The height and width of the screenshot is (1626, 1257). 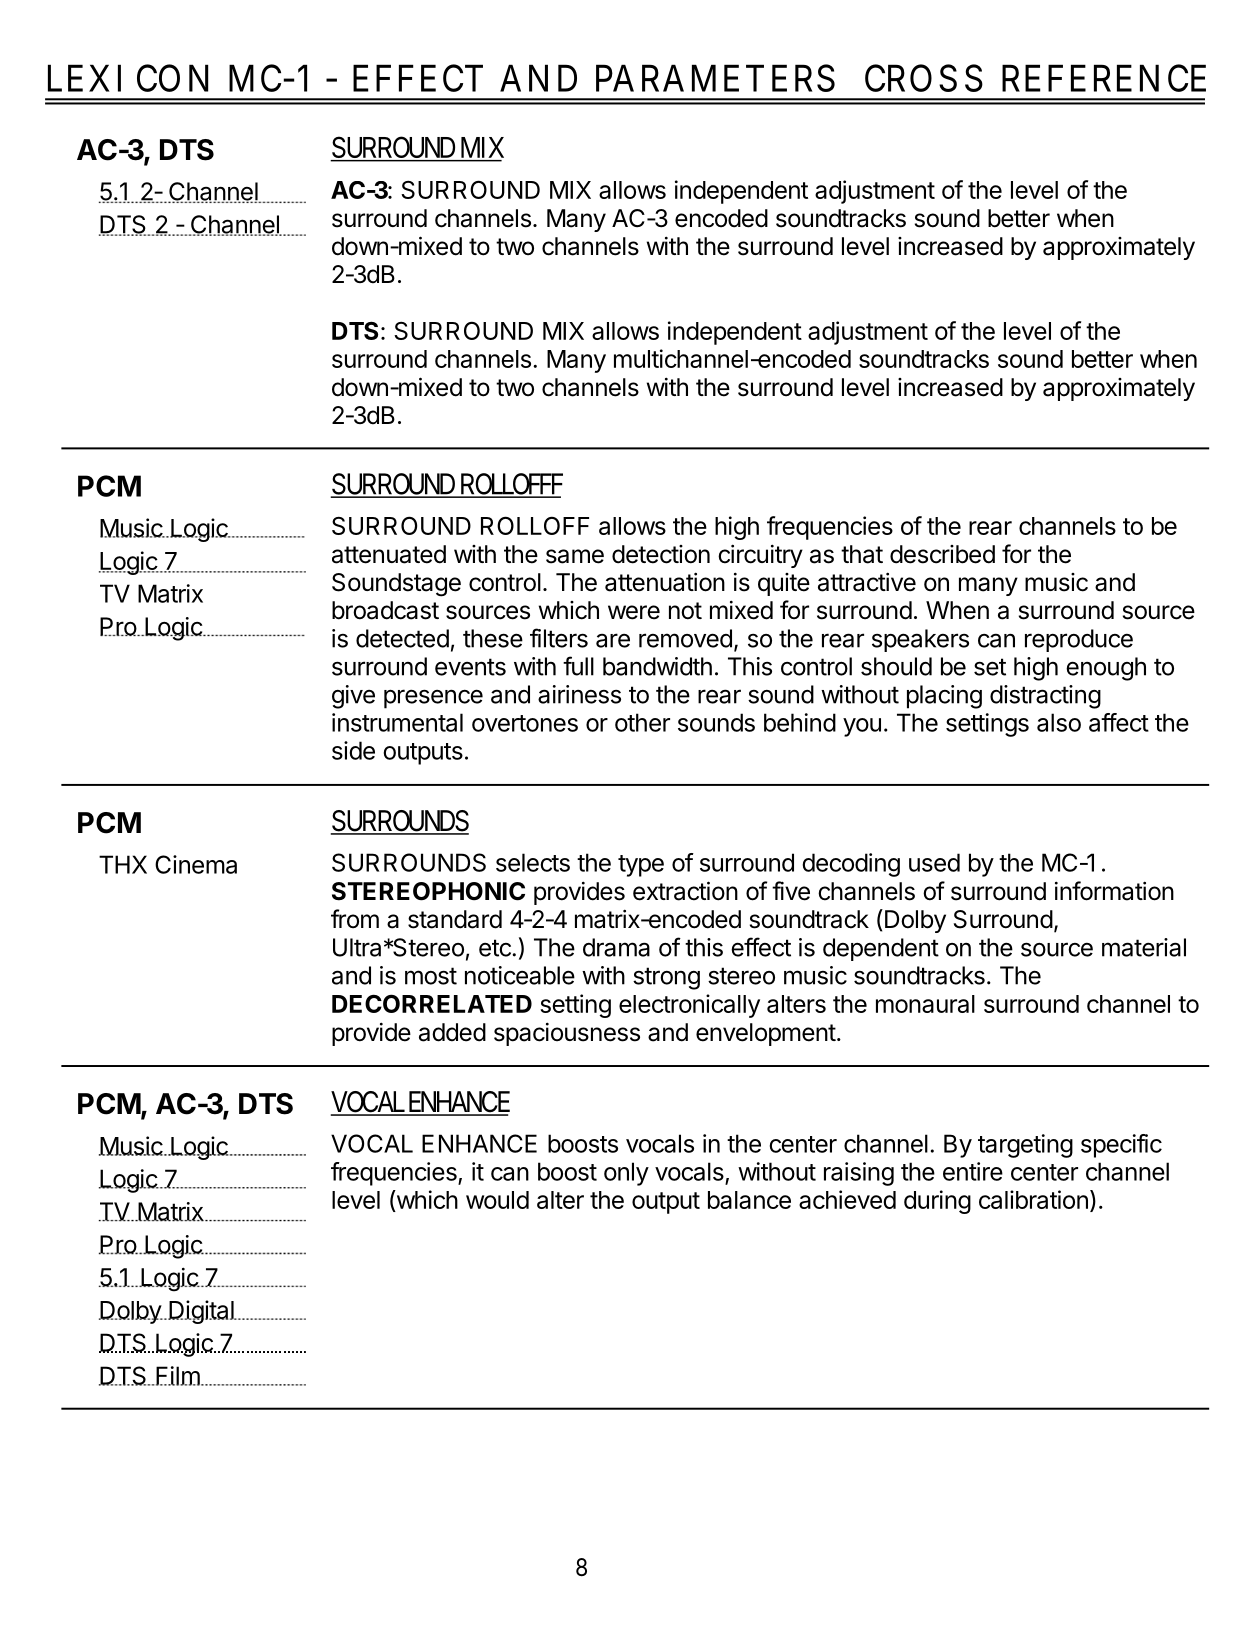 I want to click on material, so click(x=1144, y=947).
